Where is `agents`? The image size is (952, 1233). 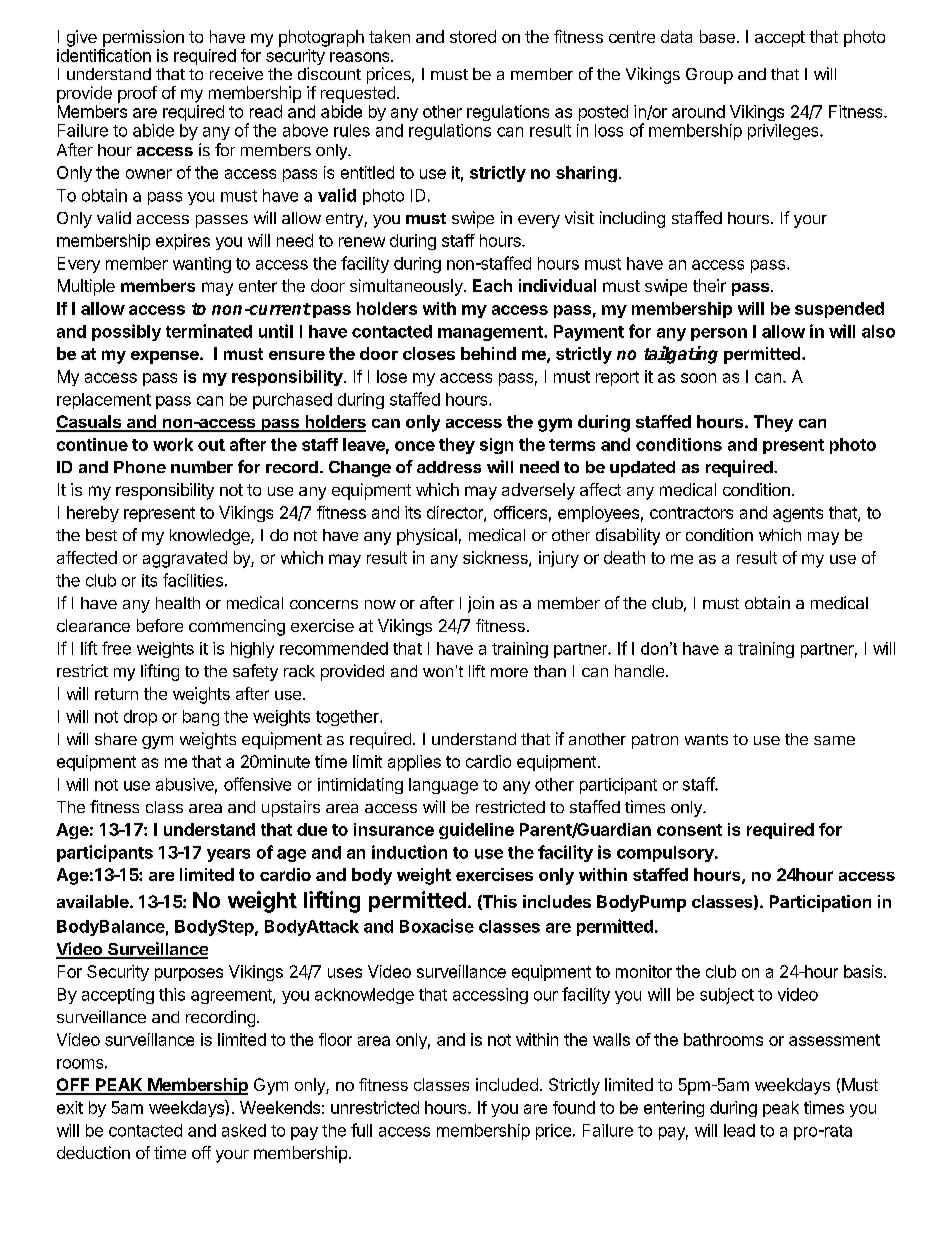 agents is located at coordinates (798, 514).
